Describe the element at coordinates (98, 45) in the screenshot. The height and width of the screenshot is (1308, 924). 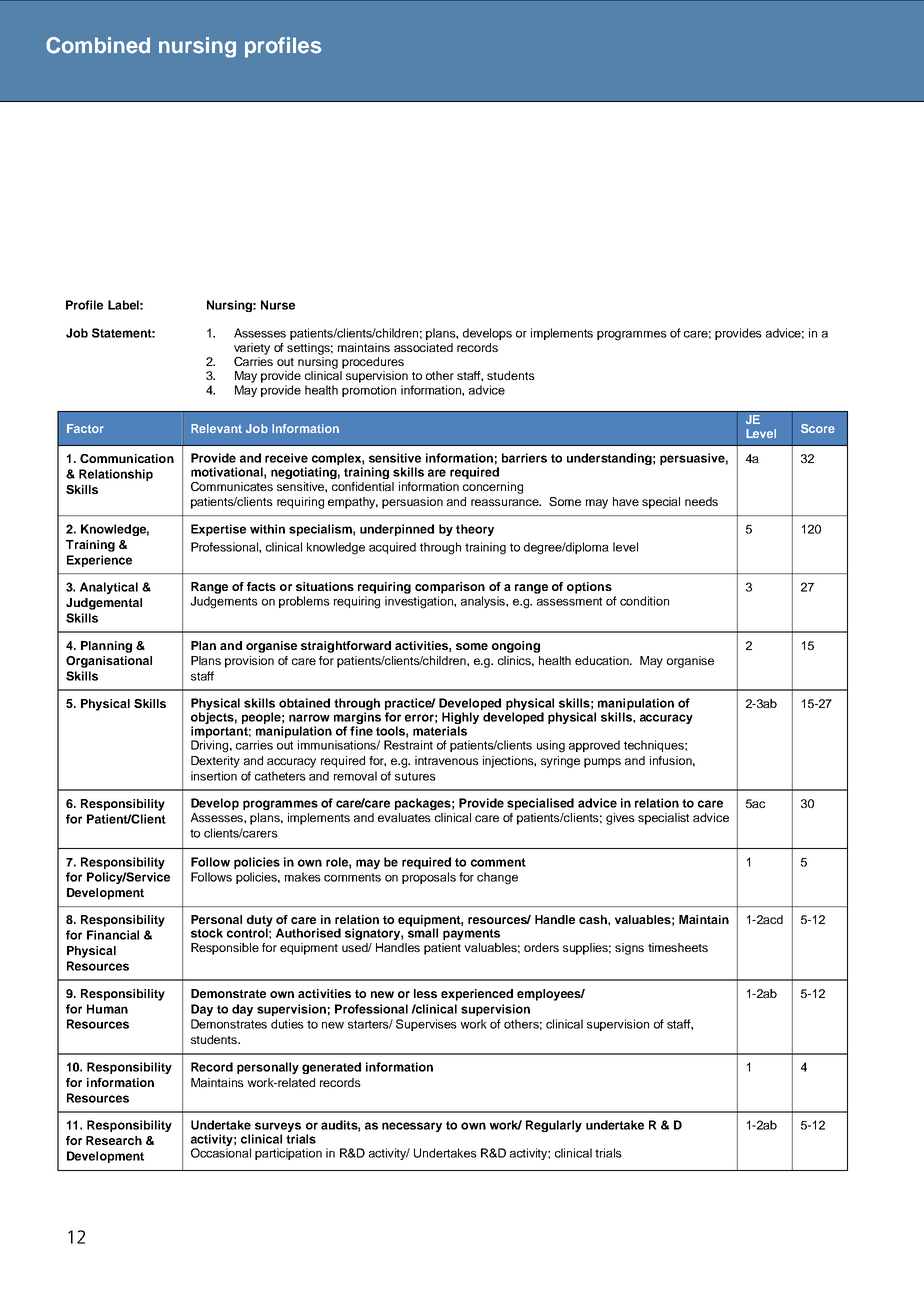
I see `Combined` at that location.
